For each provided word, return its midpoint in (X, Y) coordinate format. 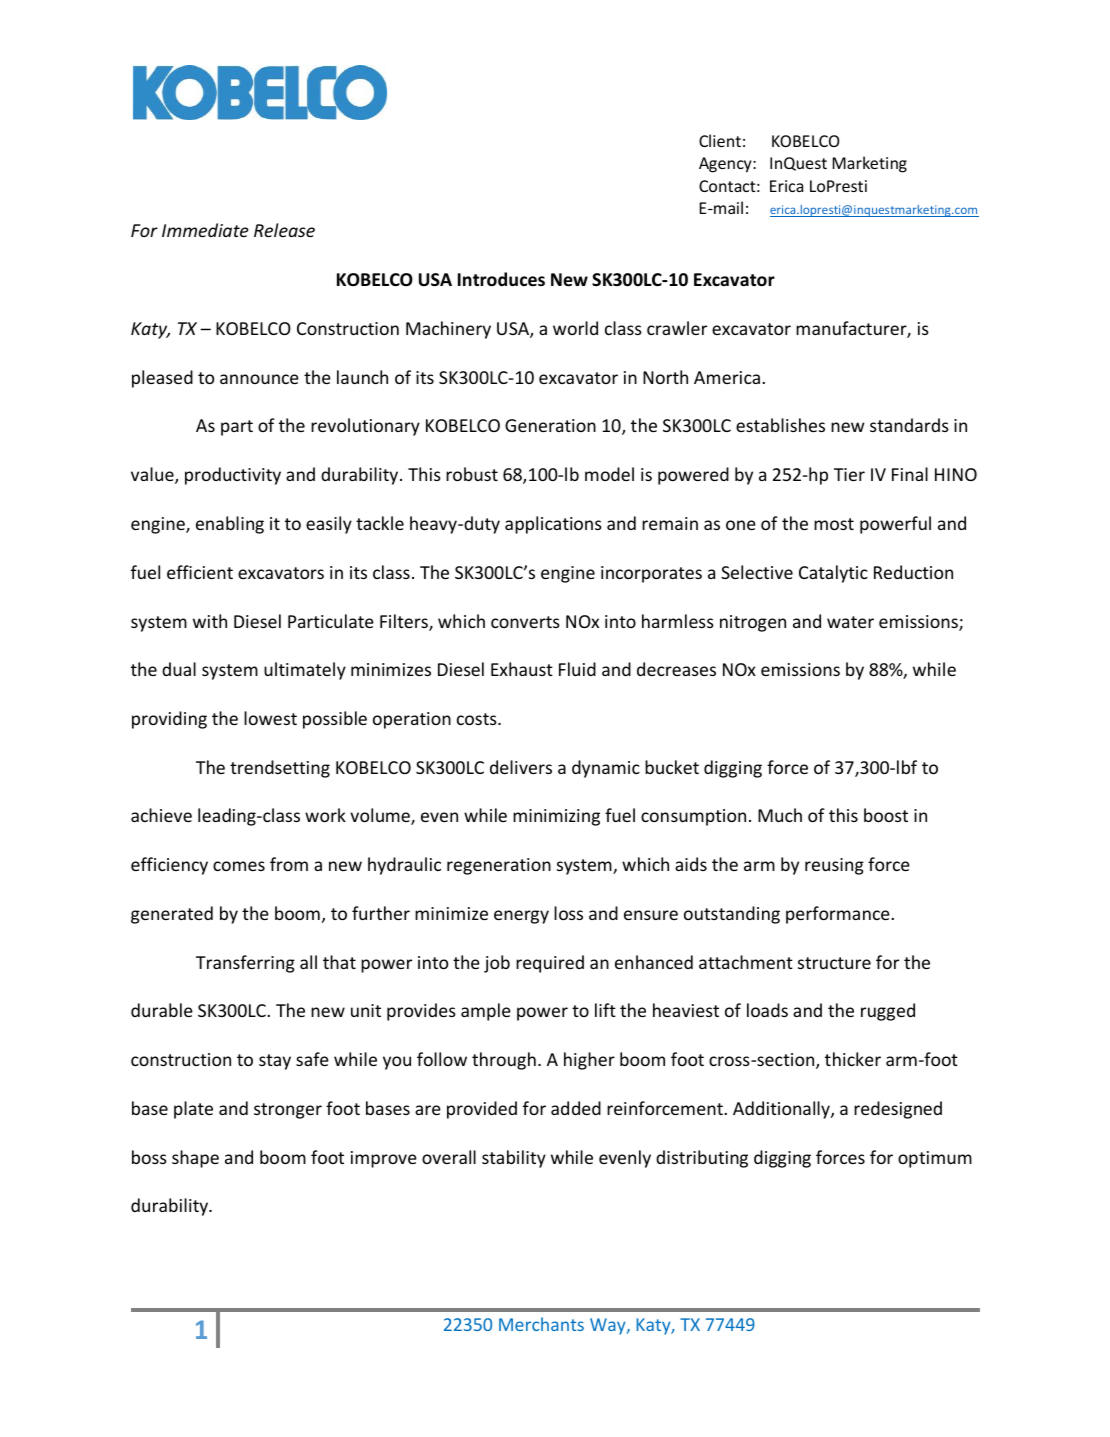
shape (195, 1159)
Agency (726, 165)
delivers (521, 767)
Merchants (541, 1324)
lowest (270, 718)
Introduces (501, 279)
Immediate (205, 230)
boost (886, 815)
